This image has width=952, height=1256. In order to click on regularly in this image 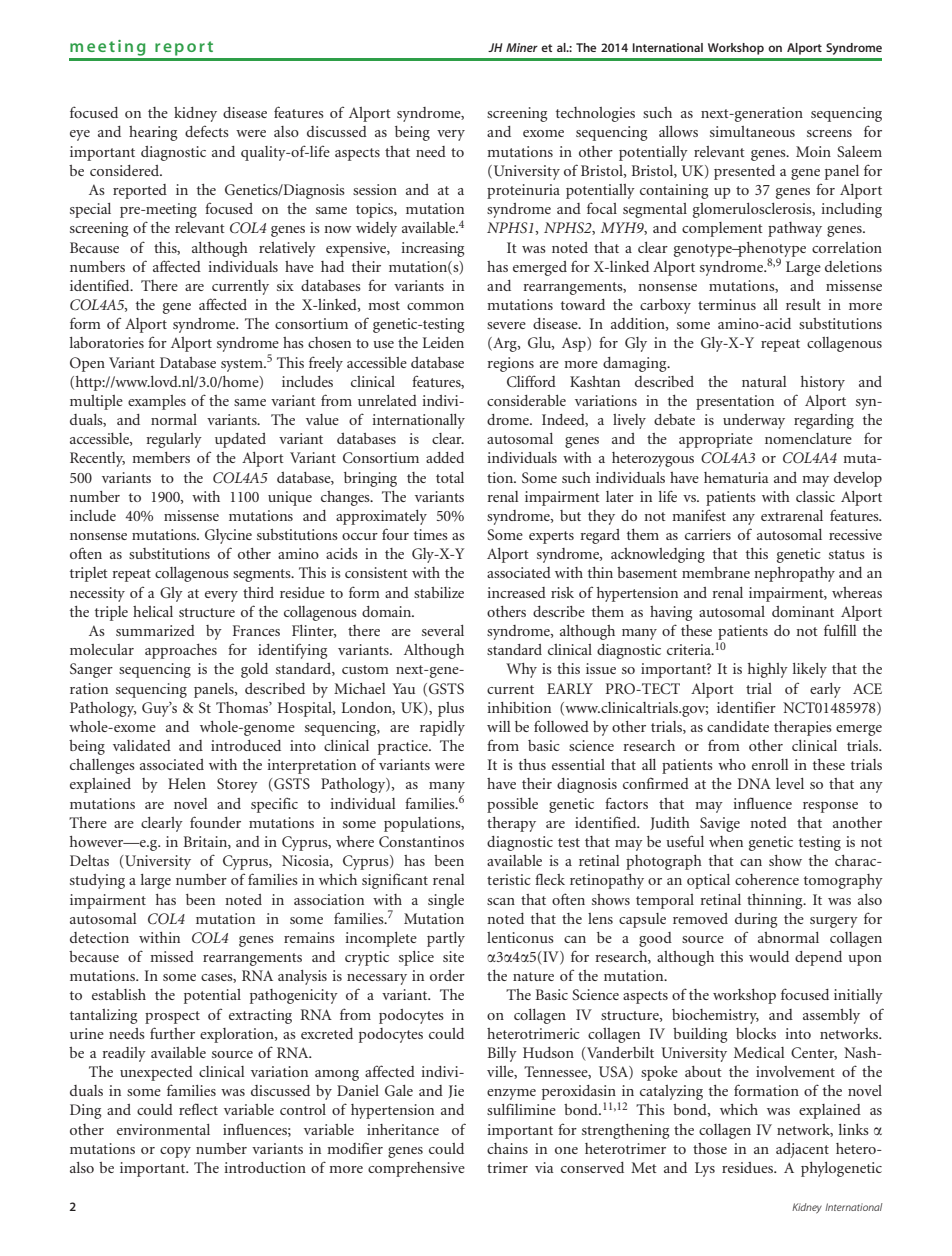, I will do `click(174, 440)`.
